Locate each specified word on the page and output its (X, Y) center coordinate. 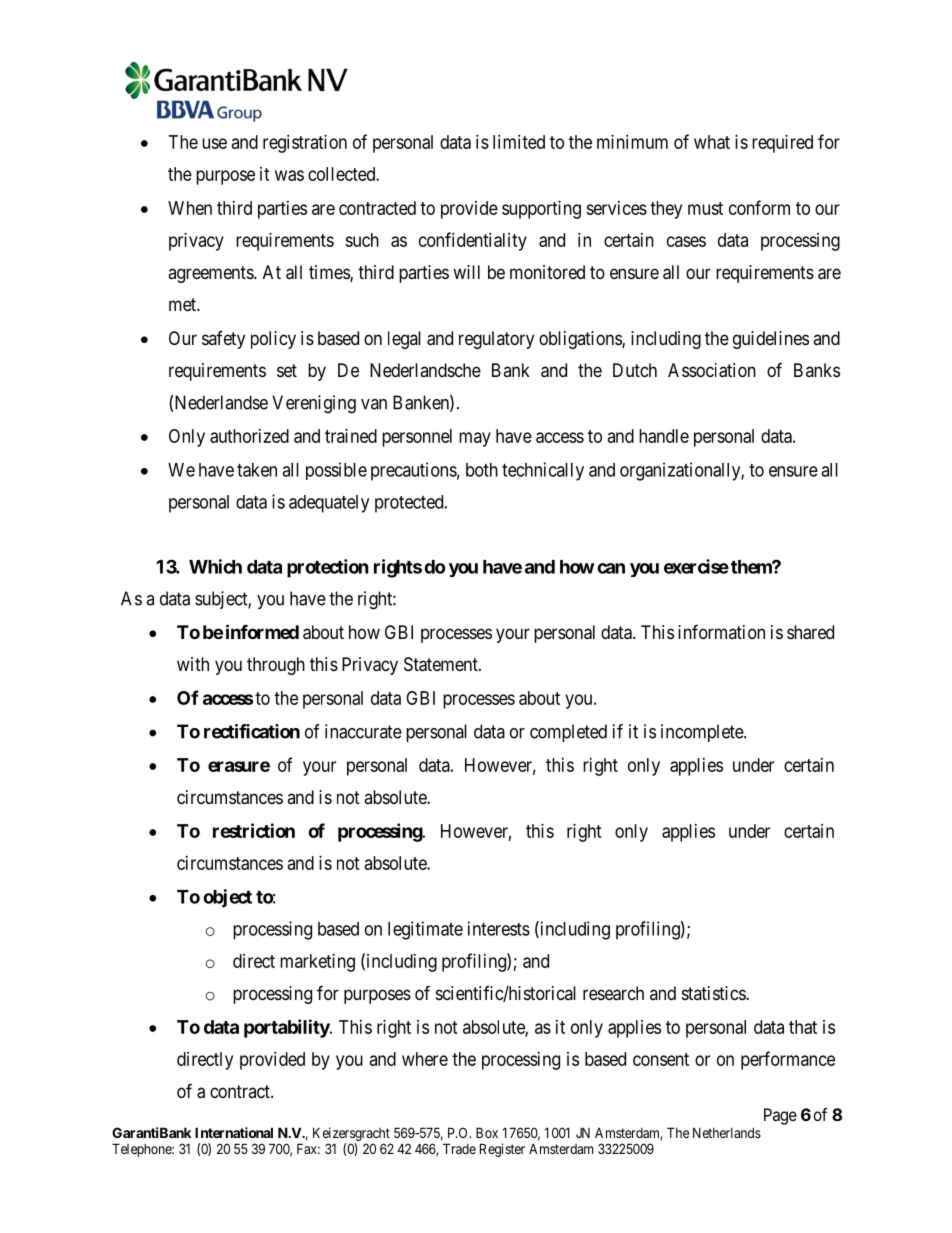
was (289, 175)
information (721, 631)
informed (262, 631)
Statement (442, 664)
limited (519, 142)
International (234, 1132)
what (712, 142)
